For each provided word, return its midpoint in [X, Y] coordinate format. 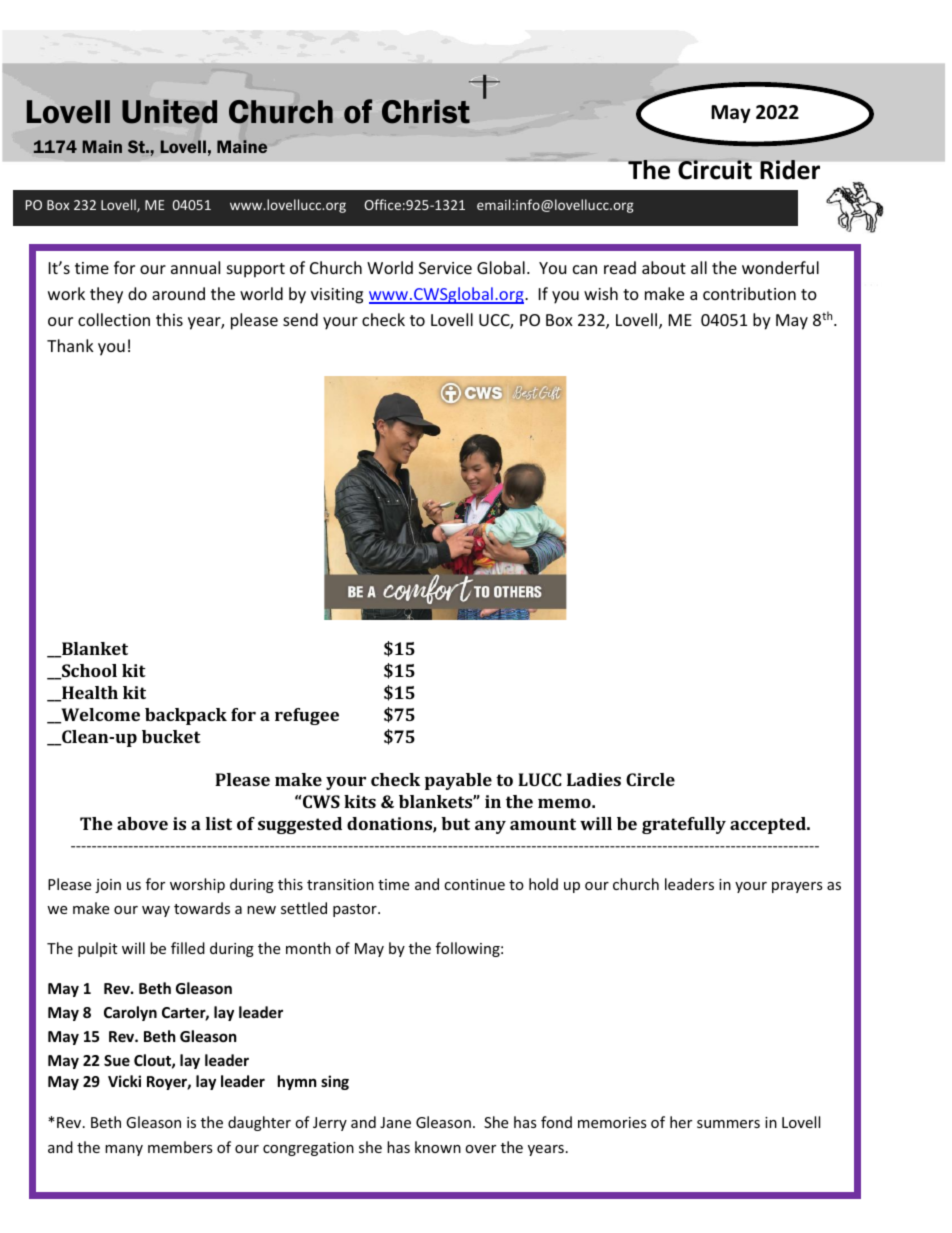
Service [445, 268]
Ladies [594, 779]
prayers [797, 887]
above [142, 823]
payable [458, 781]
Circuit [714, 169]
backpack [186, 716]
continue [474, 884]
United [169, 111]
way [156, 911]
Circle [650, 779]
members [180, 1147]
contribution [749, 293]
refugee [307, 716]
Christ [426, 112]
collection [114, 319]
